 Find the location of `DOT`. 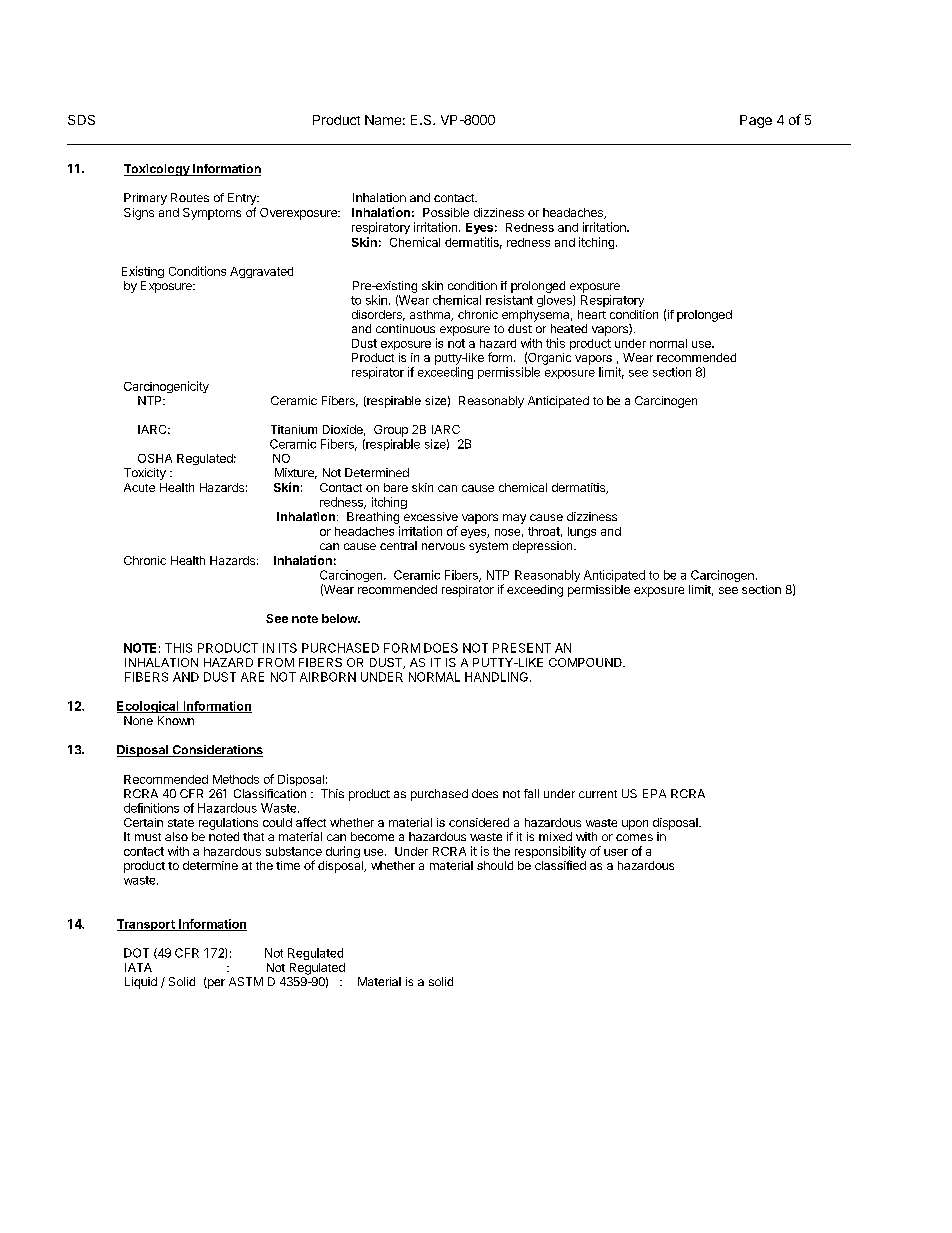

DOT is located at coordinates (136, 953).
